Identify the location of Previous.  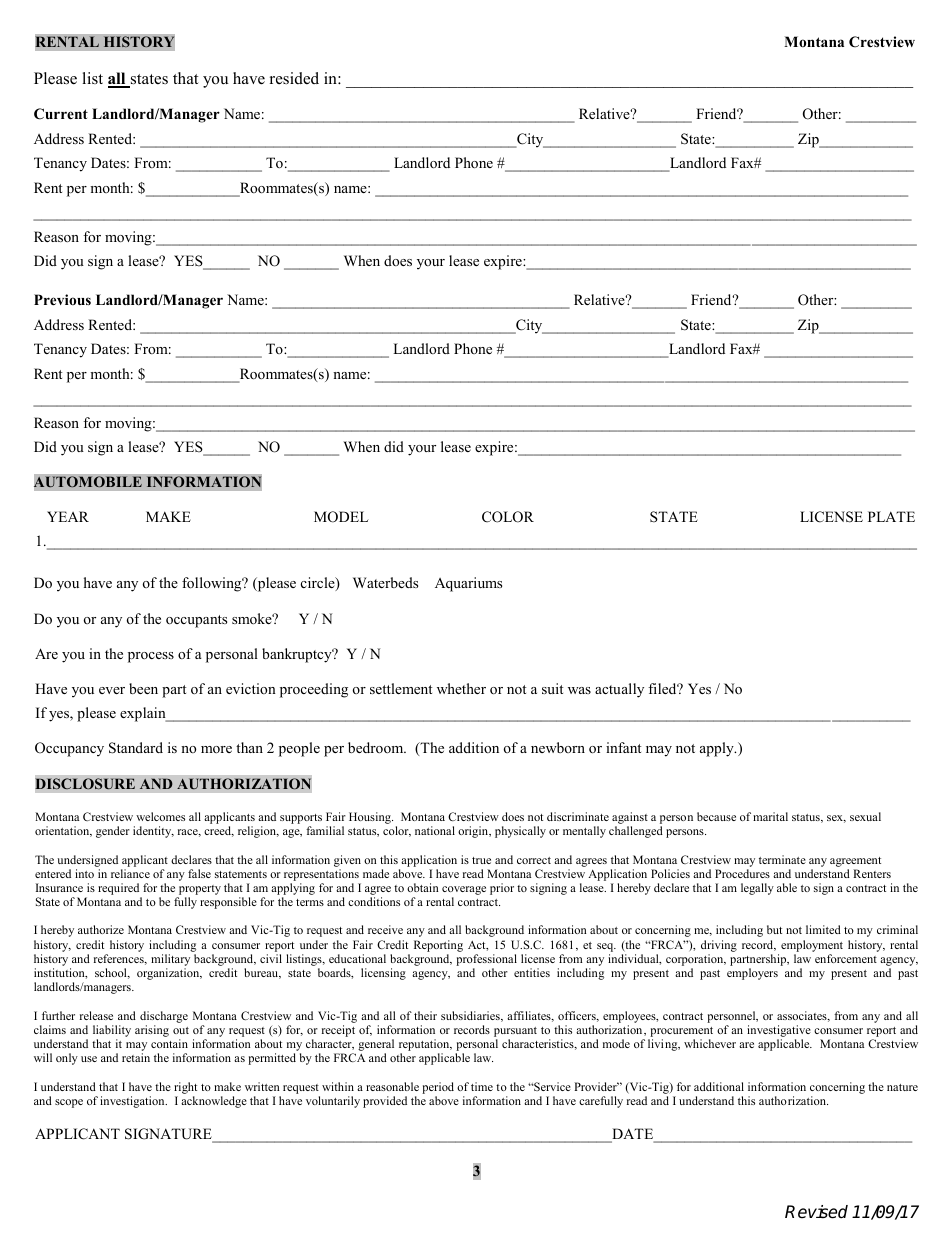
(62, 299).
